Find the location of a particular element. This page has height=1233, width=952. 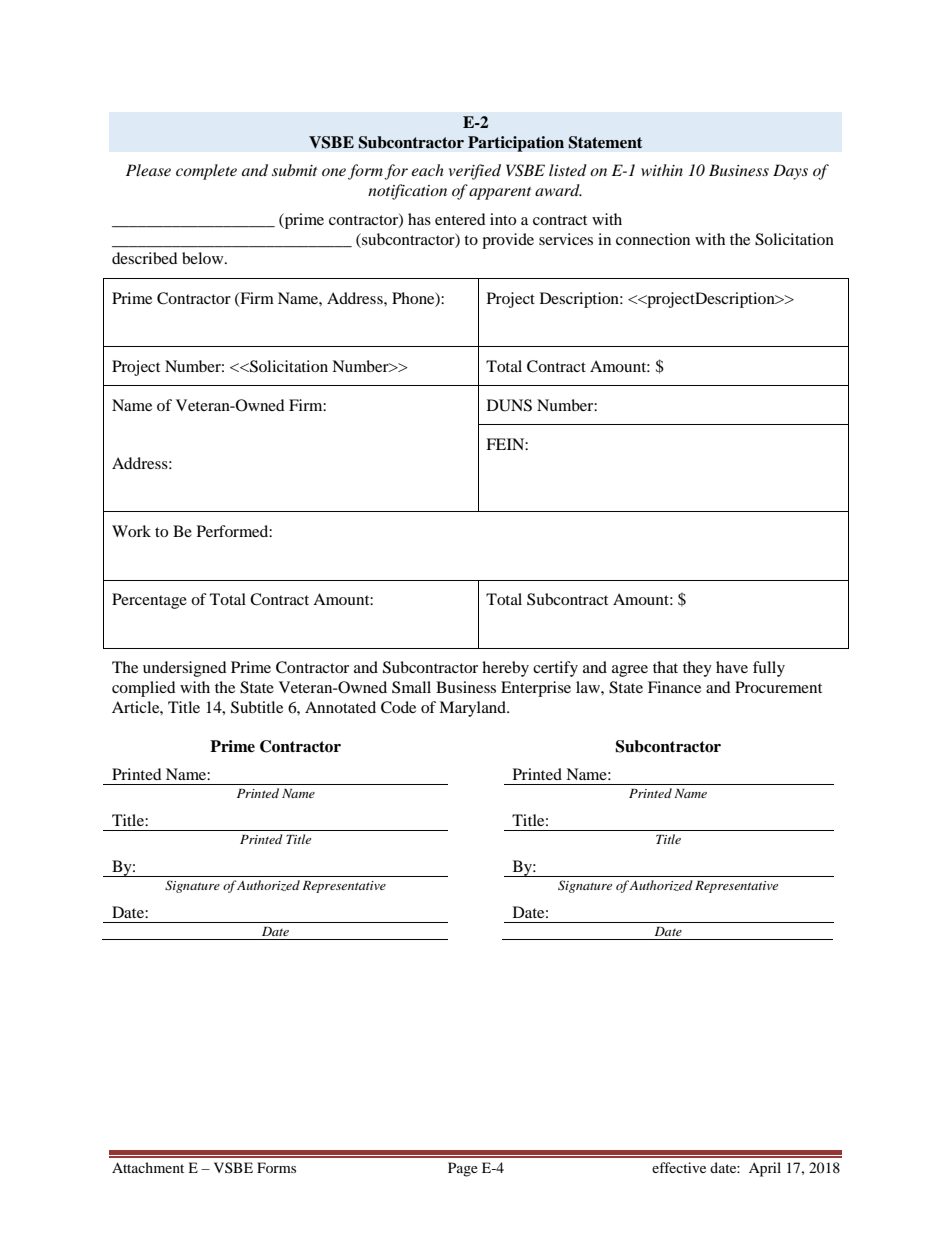

complied is located at coordinates (144, 689).
